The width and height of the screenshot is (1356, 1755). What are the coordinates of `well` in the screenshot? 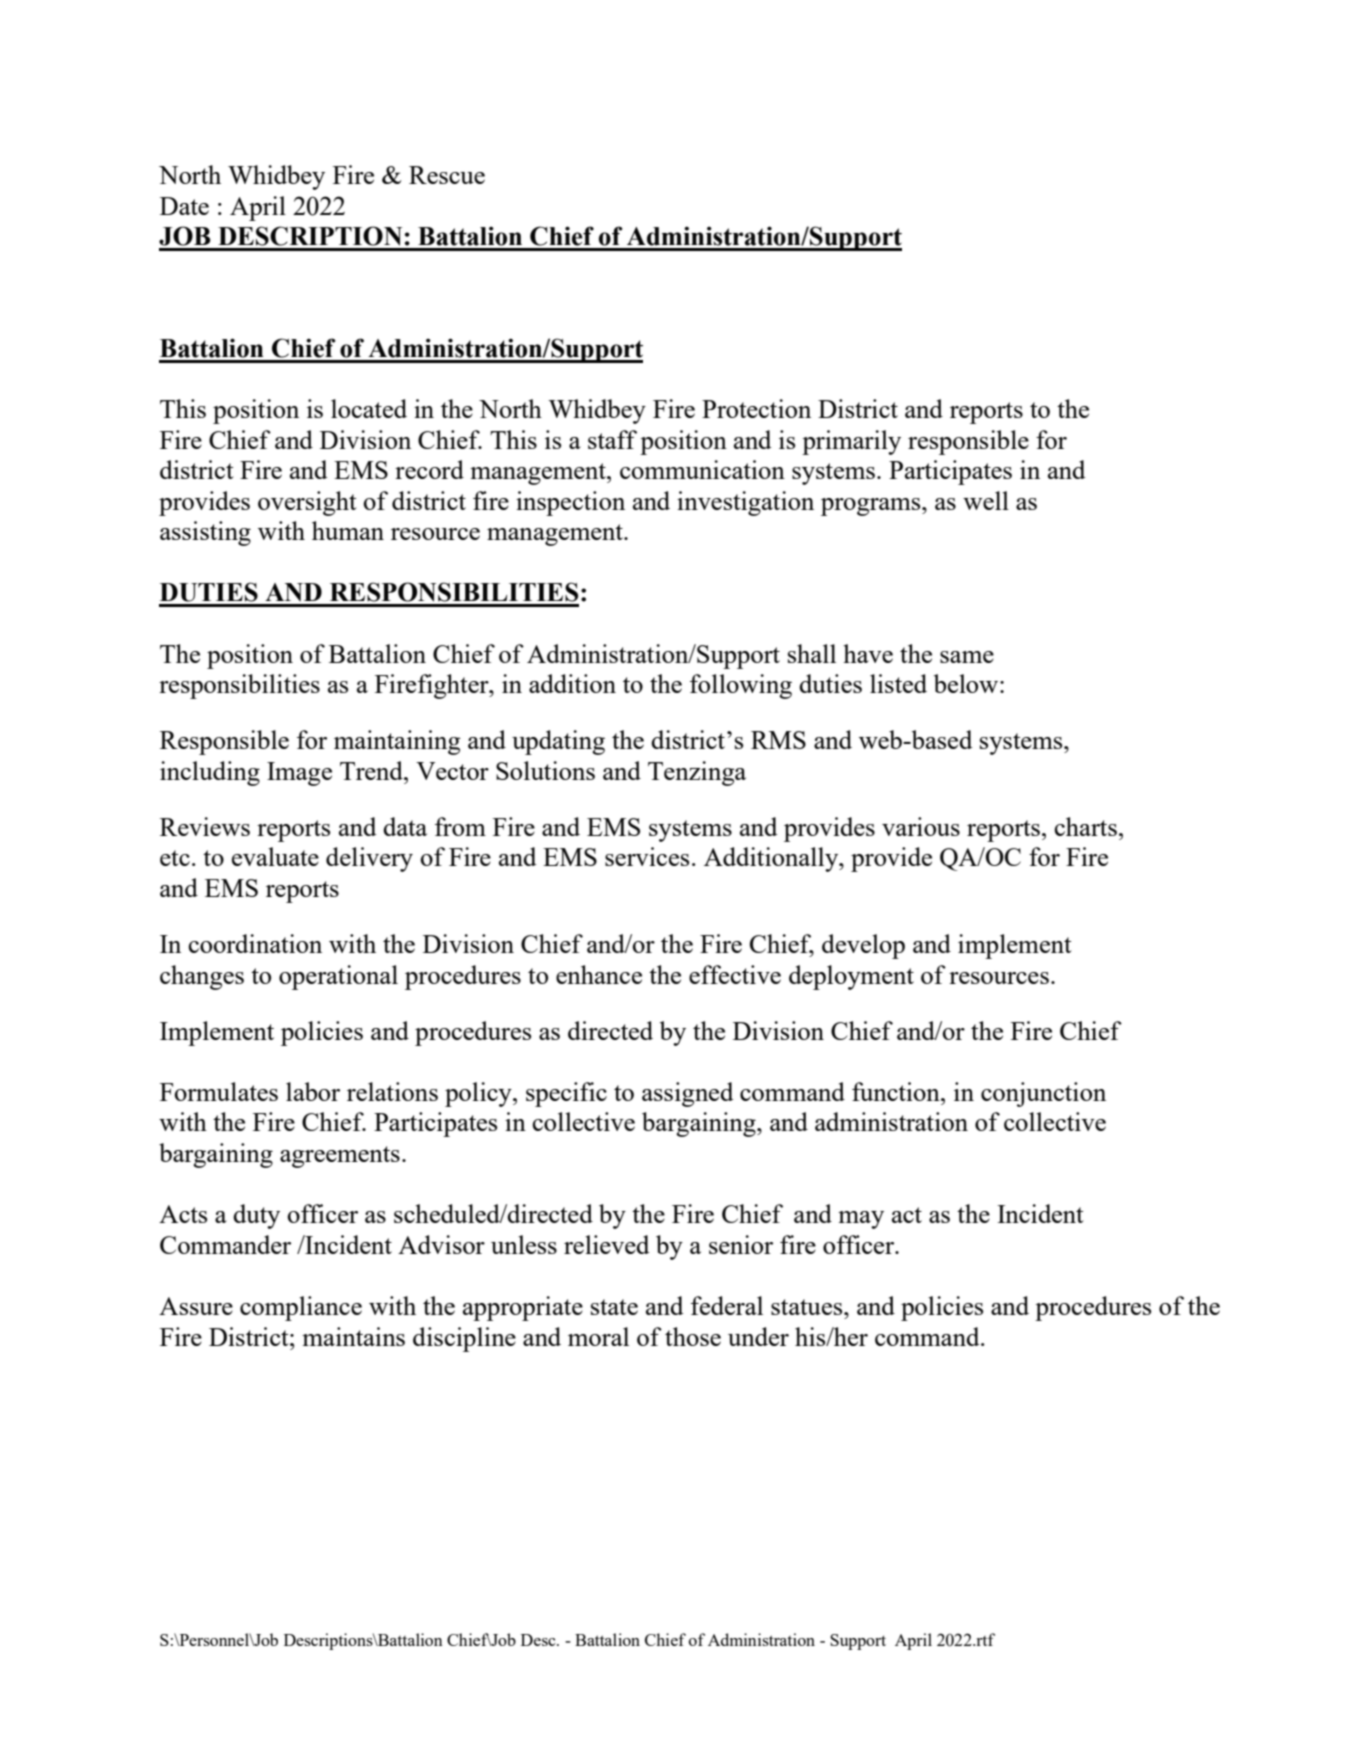 It's located at (986, 500).
